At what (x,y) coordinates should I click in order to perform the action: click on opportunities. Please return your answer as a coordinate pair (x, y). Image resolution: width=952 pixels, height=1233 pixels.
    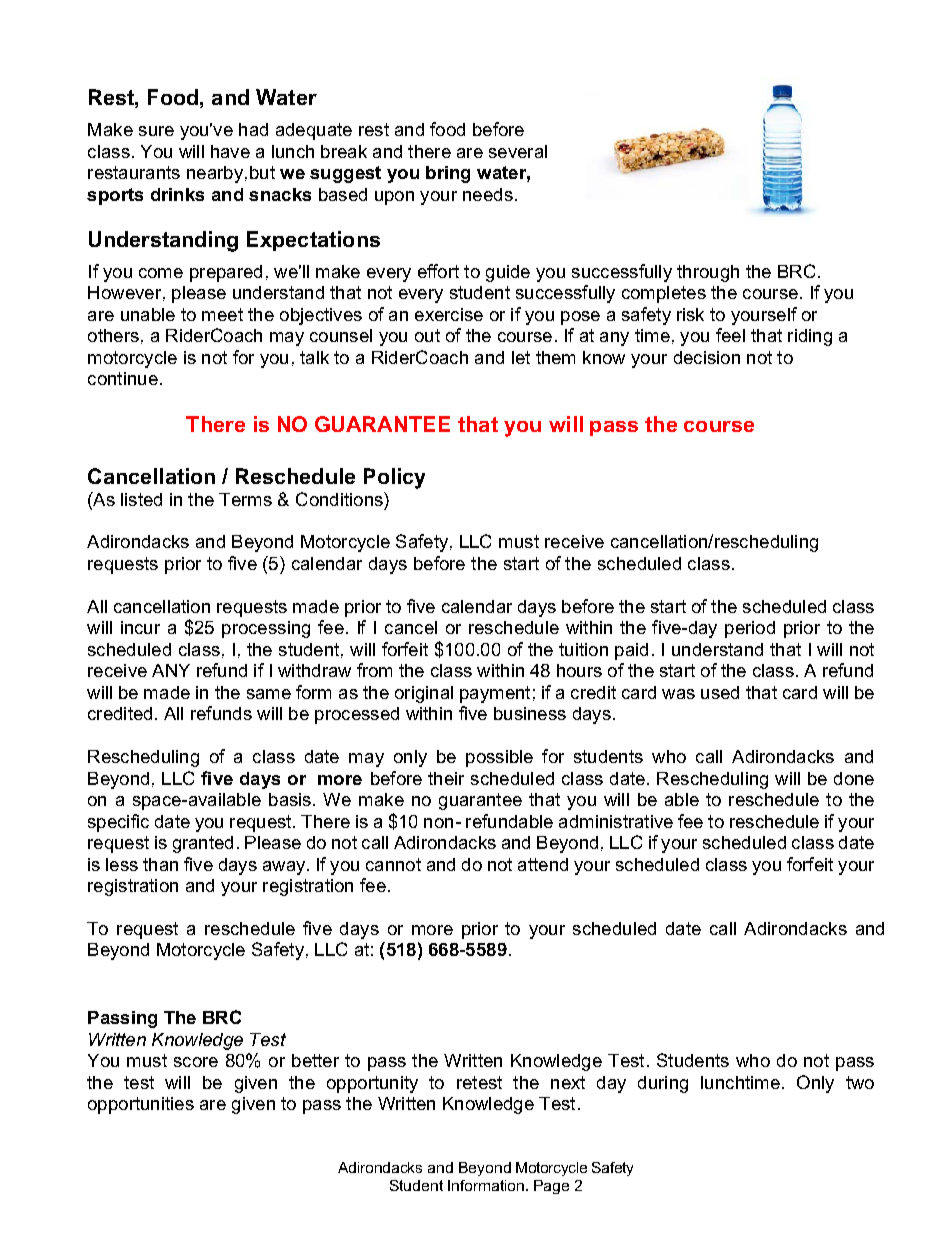
    Looking at the image, I should click on (141, 1105).
